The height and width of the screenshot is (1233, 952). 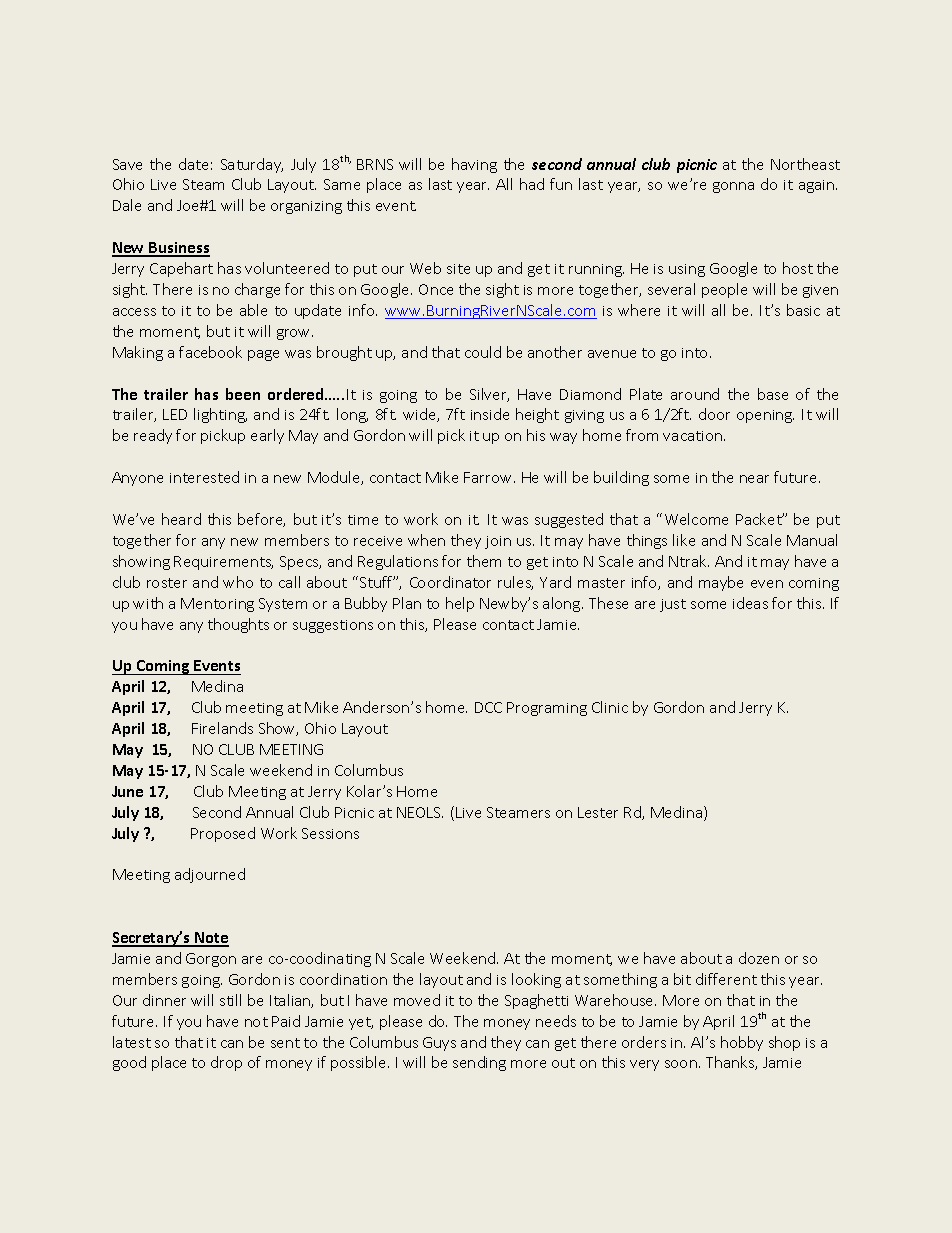 What do you see at coordinates (439, 1044) in the screenshot?
I see `Guys` at bounding box center [439, 1044].
